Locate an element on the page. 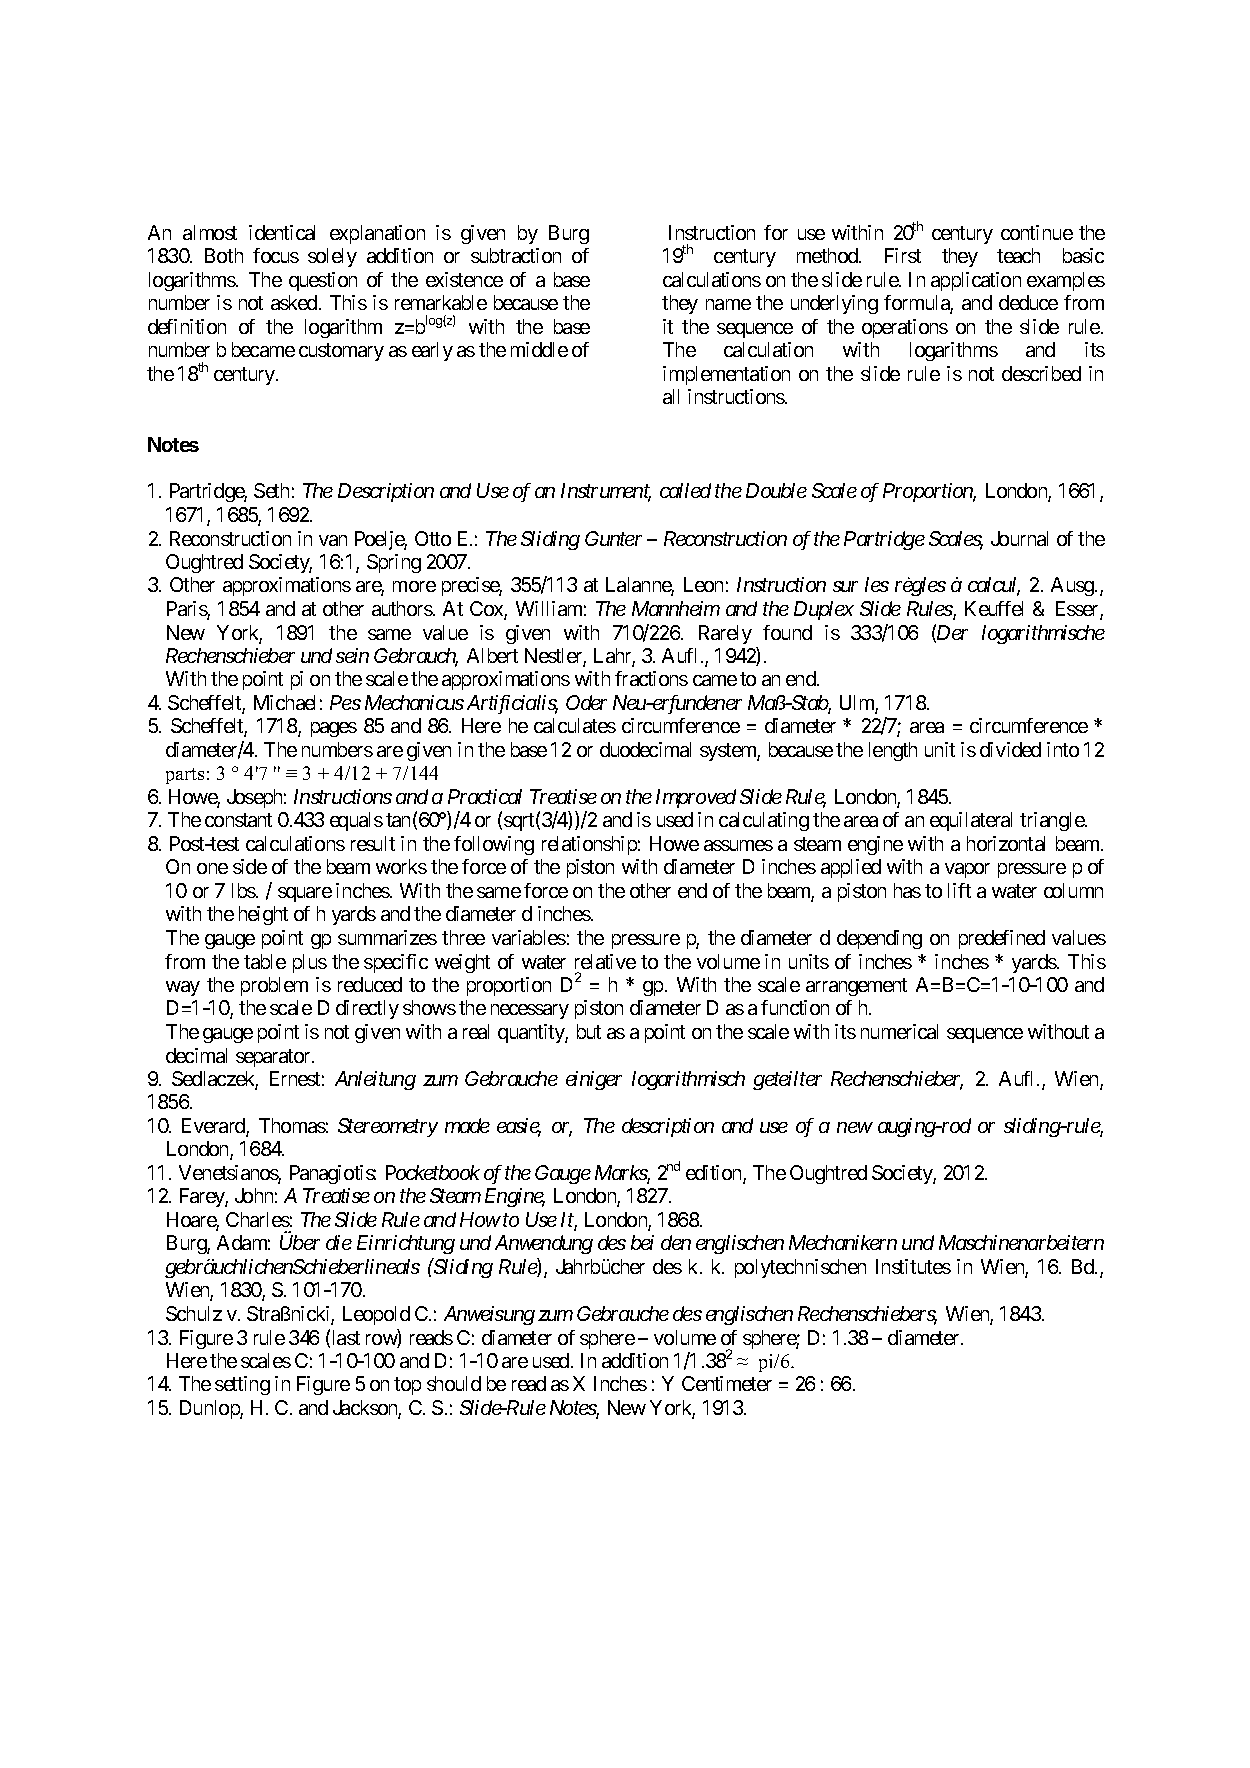 This page has height=1768, width=1250. Centimeter is located at coordinates (727, 1383).
